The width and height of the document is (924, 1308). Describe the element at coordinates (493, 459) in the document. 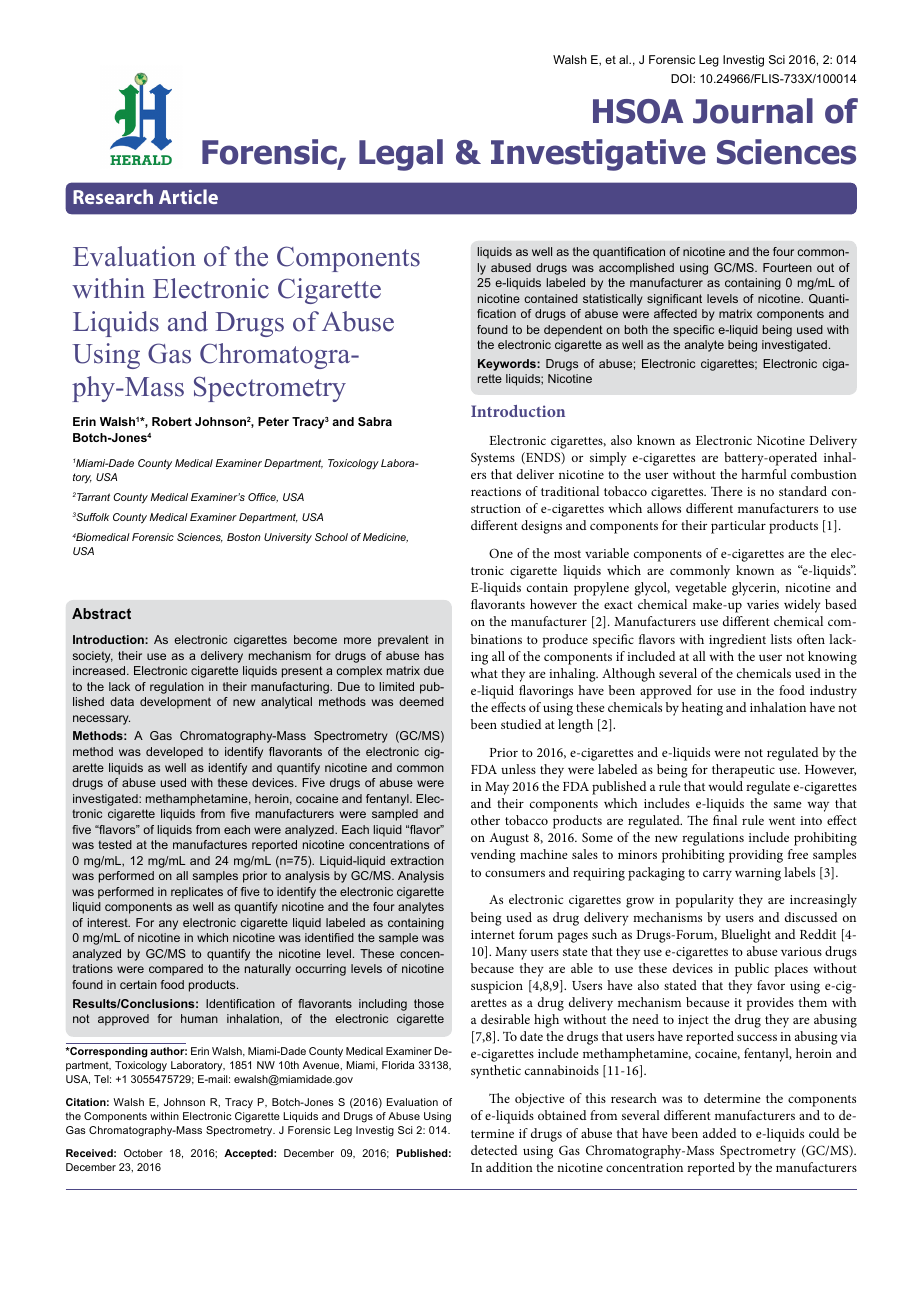

I see `Systems` at that location.
